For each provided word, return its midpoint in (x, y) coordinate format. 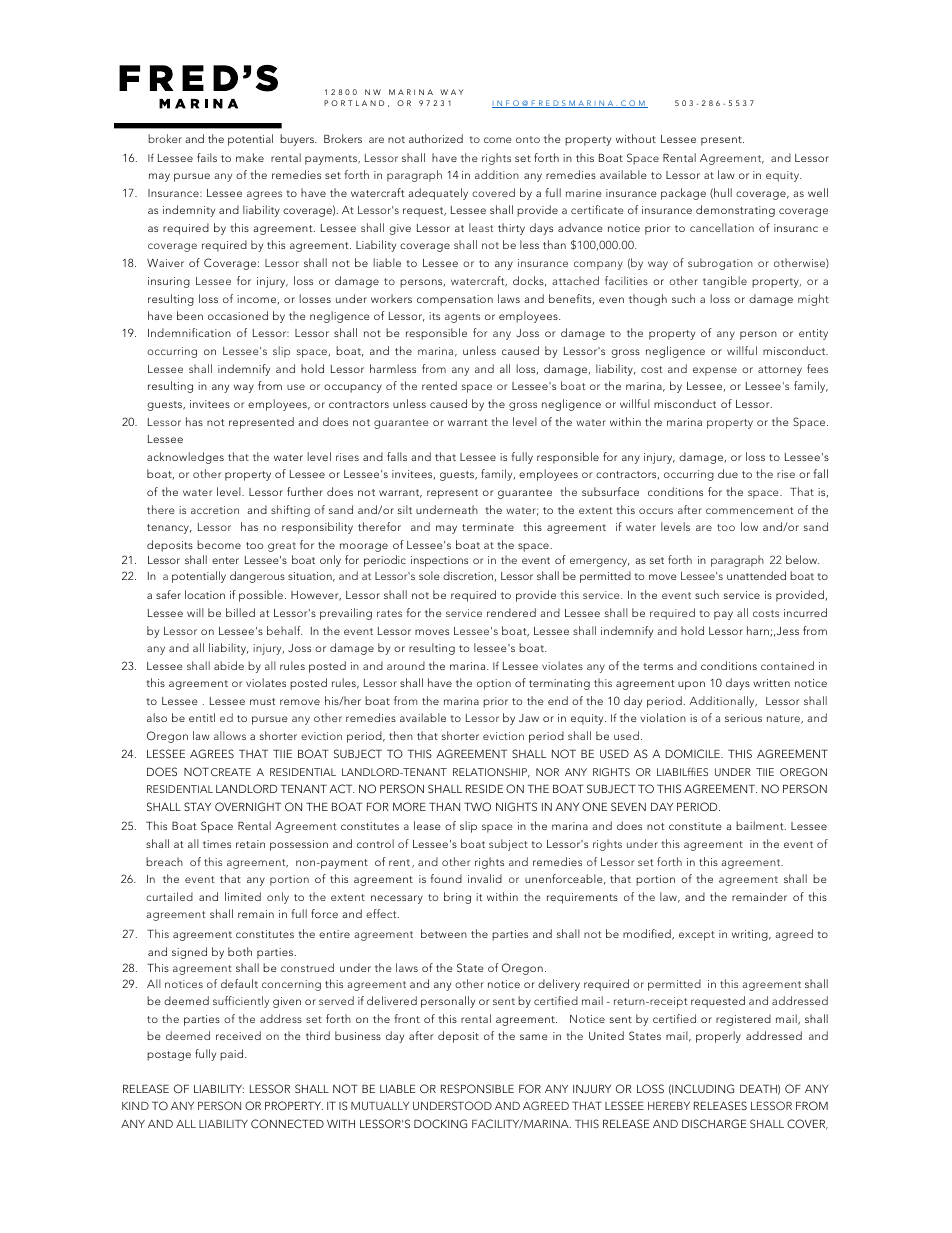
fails (207, 157)
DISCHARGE (714, 1123)
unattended (756, 575)
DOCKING (440, 1123)
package (683, 194)
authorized (436, 138)
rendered (511, 612)
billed (240, 612)
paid (233, 1055)
